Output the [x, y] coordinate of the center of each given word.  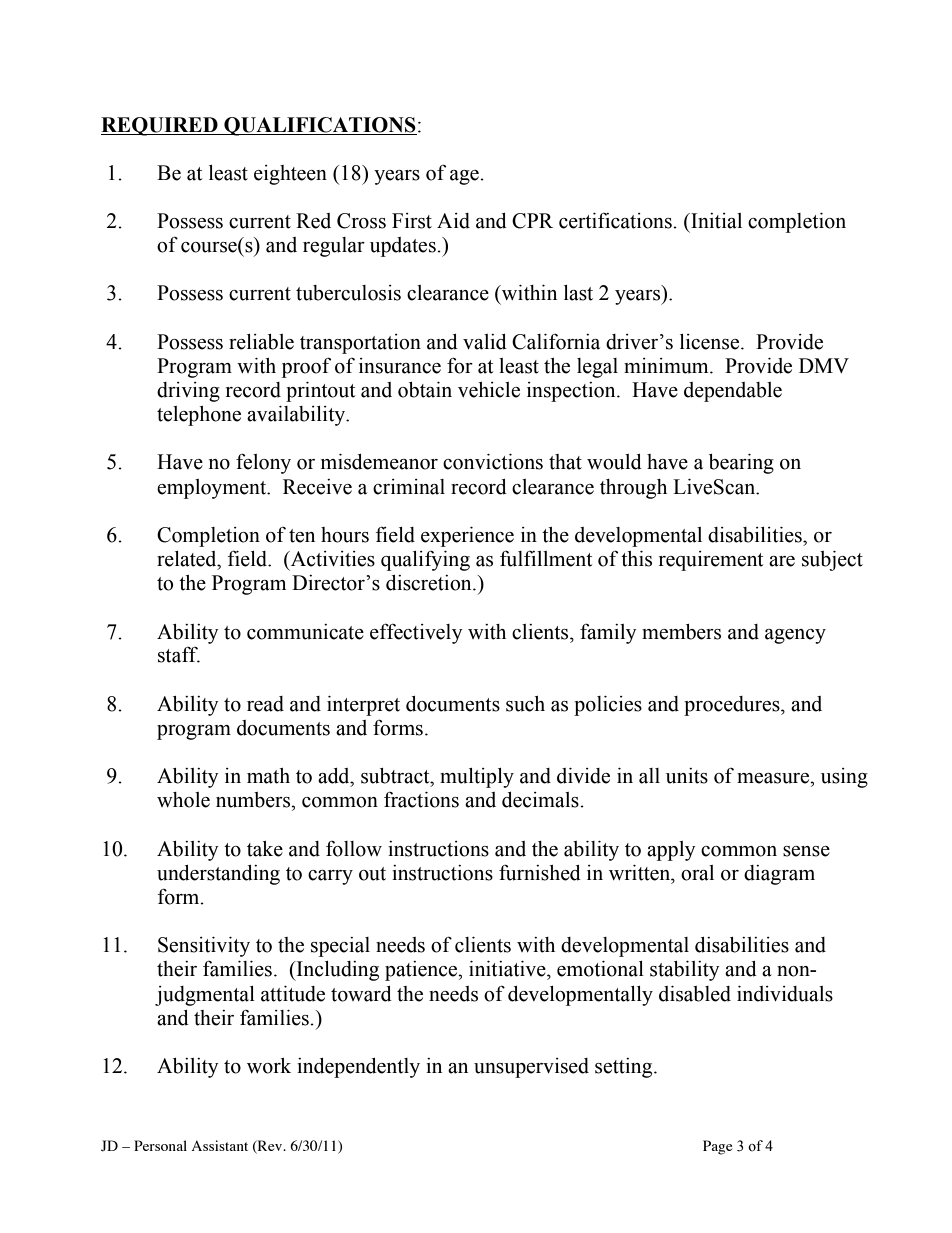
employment [213, 489]
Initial [715, 221]
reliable [261, 342]
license [709, 342]
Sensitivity [204, 947]
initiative [508, 969]
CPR [532, 221]
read [265, 704]
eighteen [290, 175]
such [525, 704]
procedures [733, 706]
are [782, 561]
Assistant [220, 1145]
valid [485, 342]
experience [467, 537]
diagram [779, 875]
